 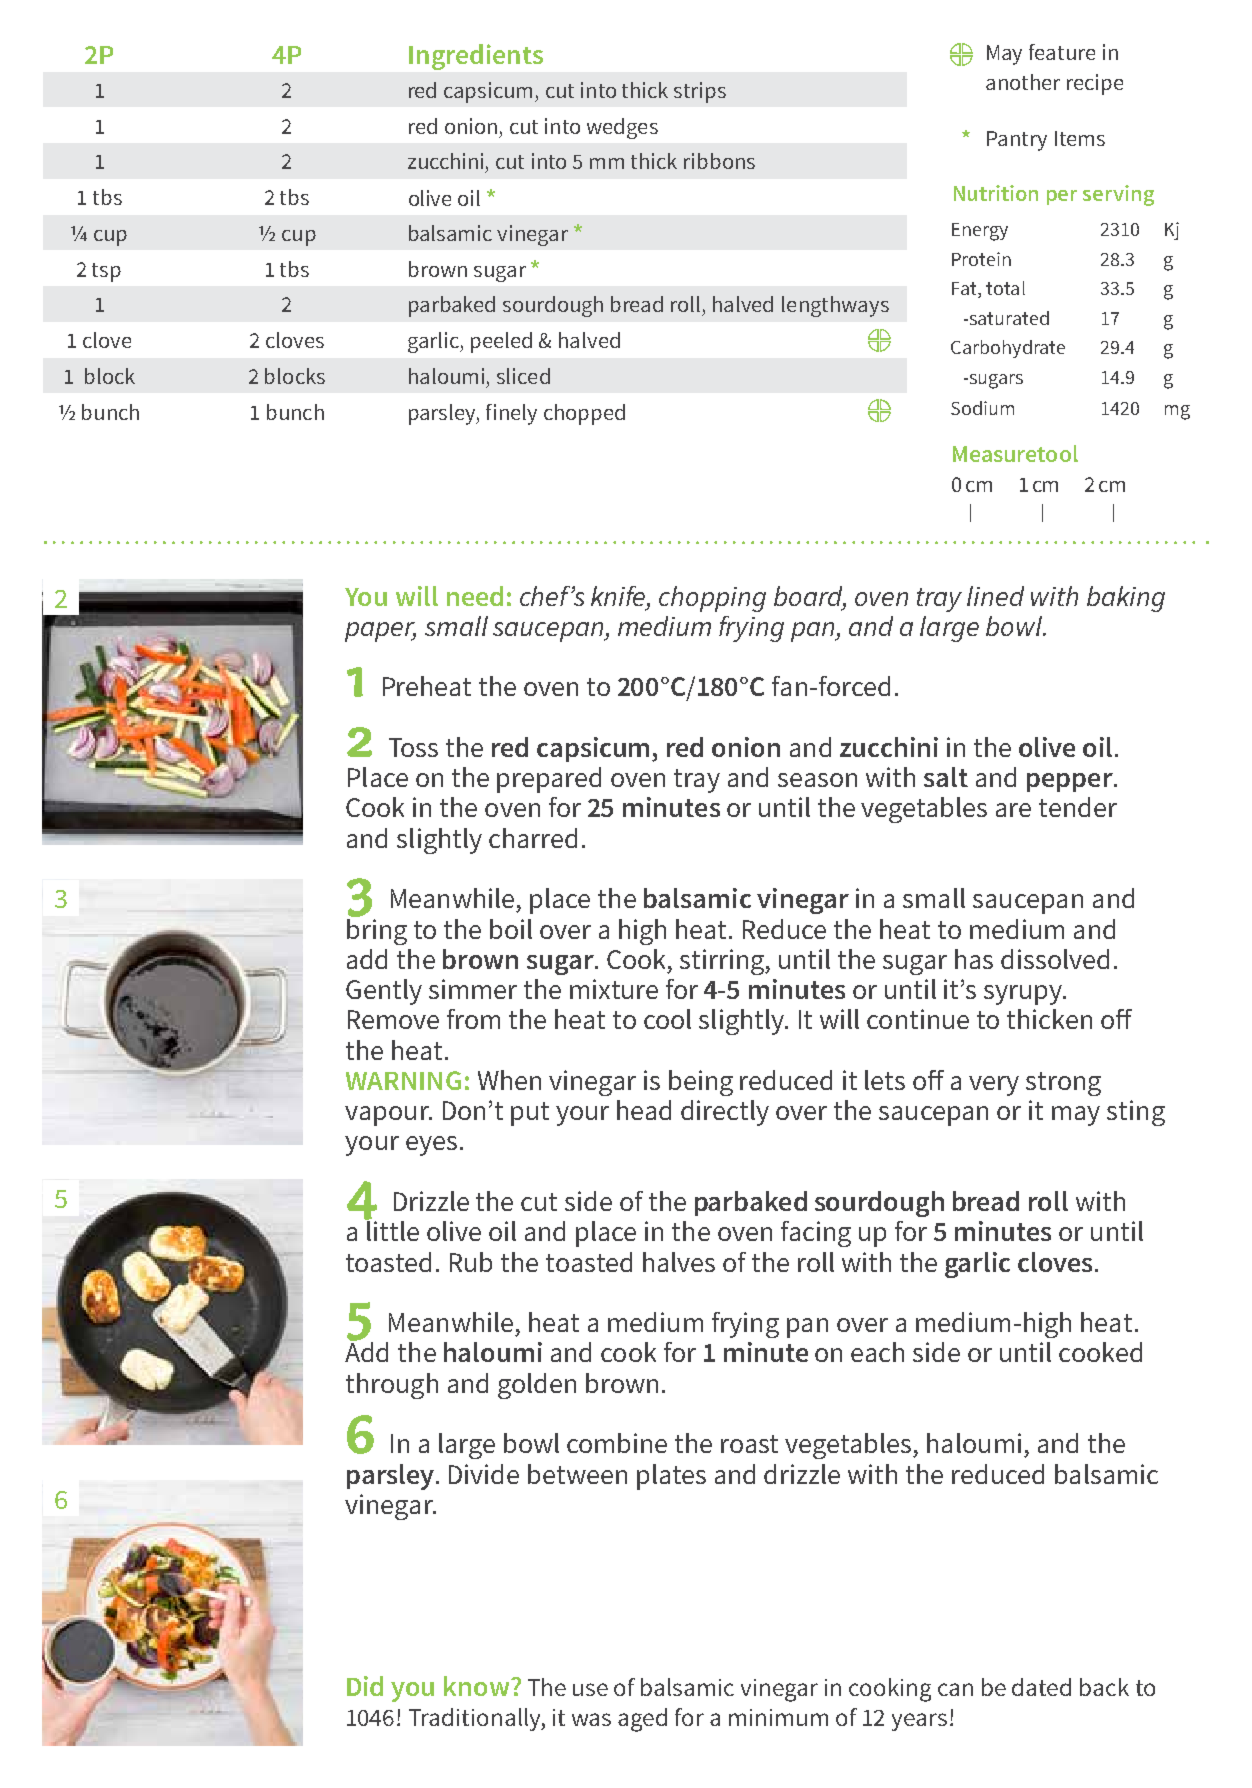 What do you see at coordinates (365, 1686) in the page?
I see `Did` at bounding box center [365, 1686].
